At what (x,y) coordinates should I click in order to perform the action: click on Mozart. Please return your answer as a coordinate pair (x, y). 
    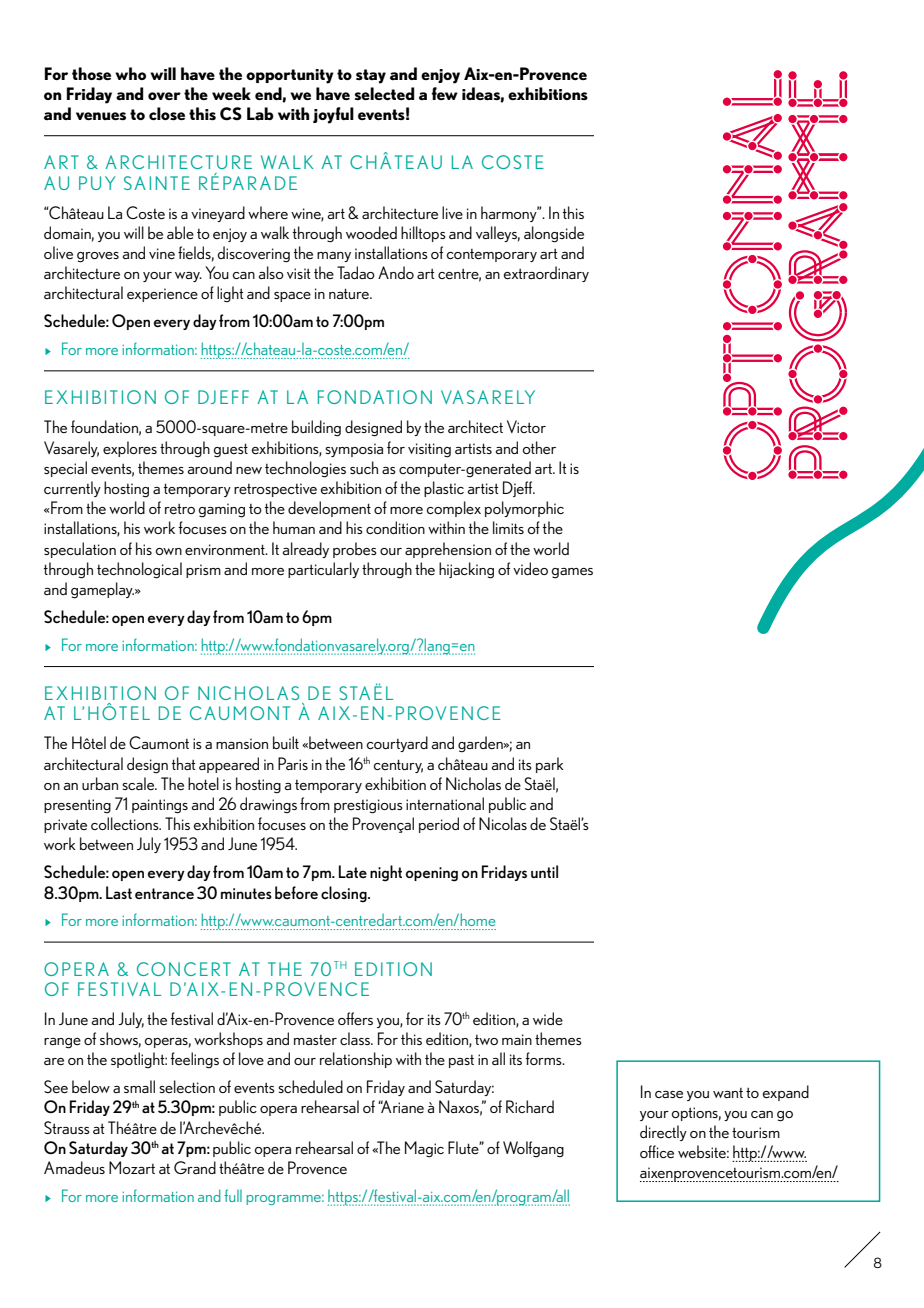
    Looking at the image, I should click on (132, 1167).
